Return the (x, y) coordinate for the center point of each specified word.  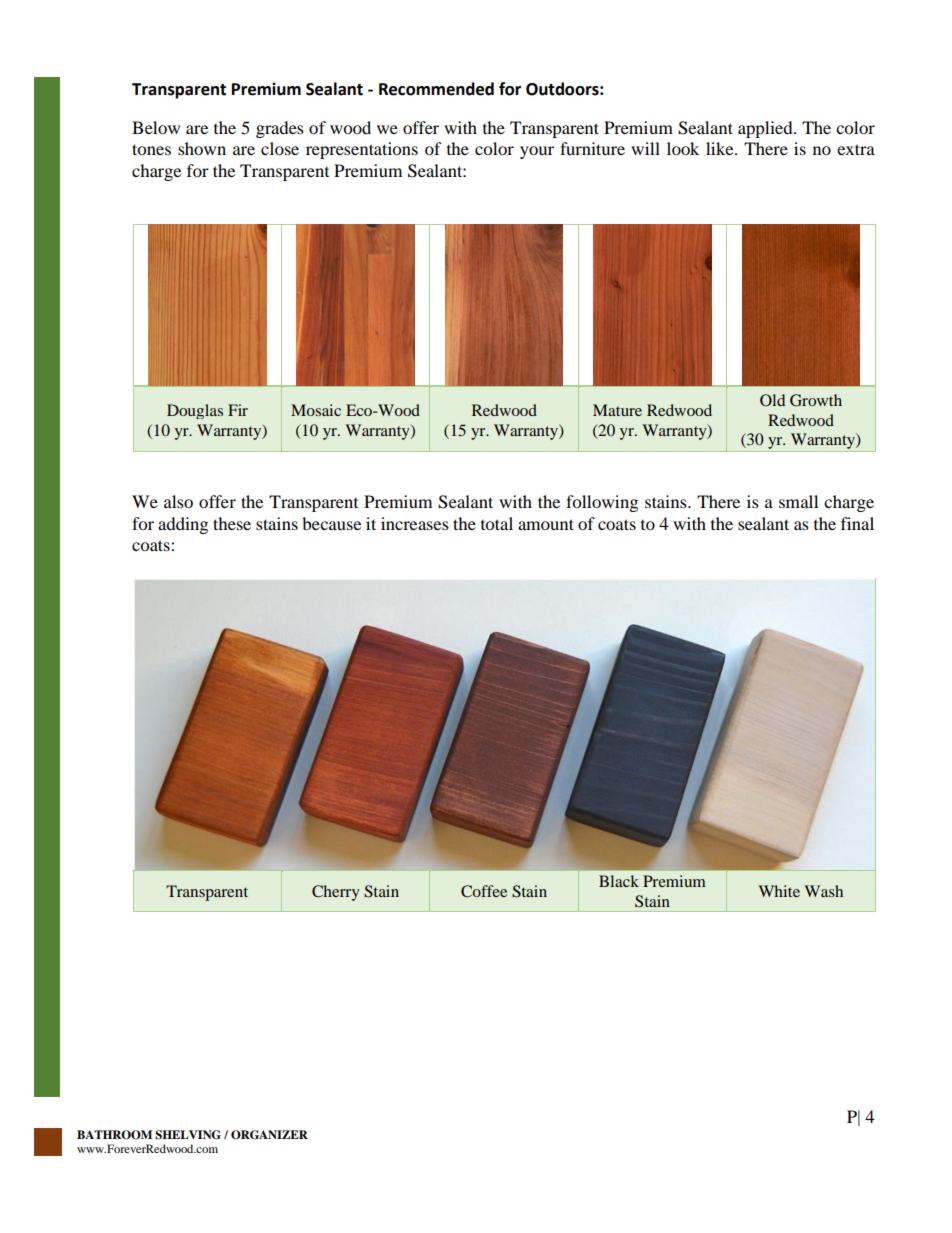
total (497, 523)
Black (619, 881)
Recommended (436, 89)
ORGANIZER (269, 1135)
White (779, 891)
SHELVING (188, 1135)
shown (202, 148)
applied (766, 129)
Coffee (484, 891)
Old (772, 400)
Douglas (195, 411)
